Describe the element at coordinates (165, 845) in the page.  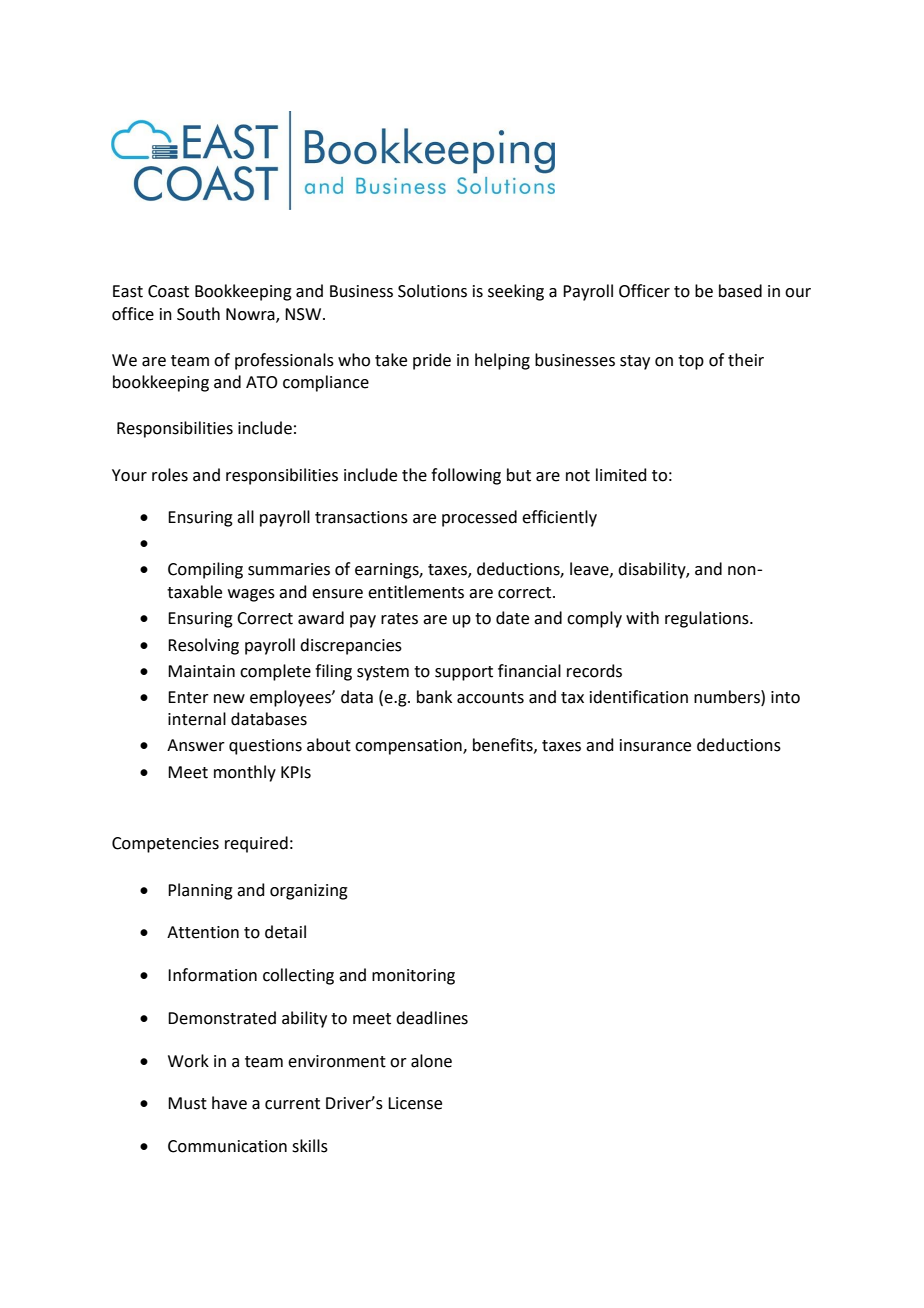
I see `Competencies` at that location.
